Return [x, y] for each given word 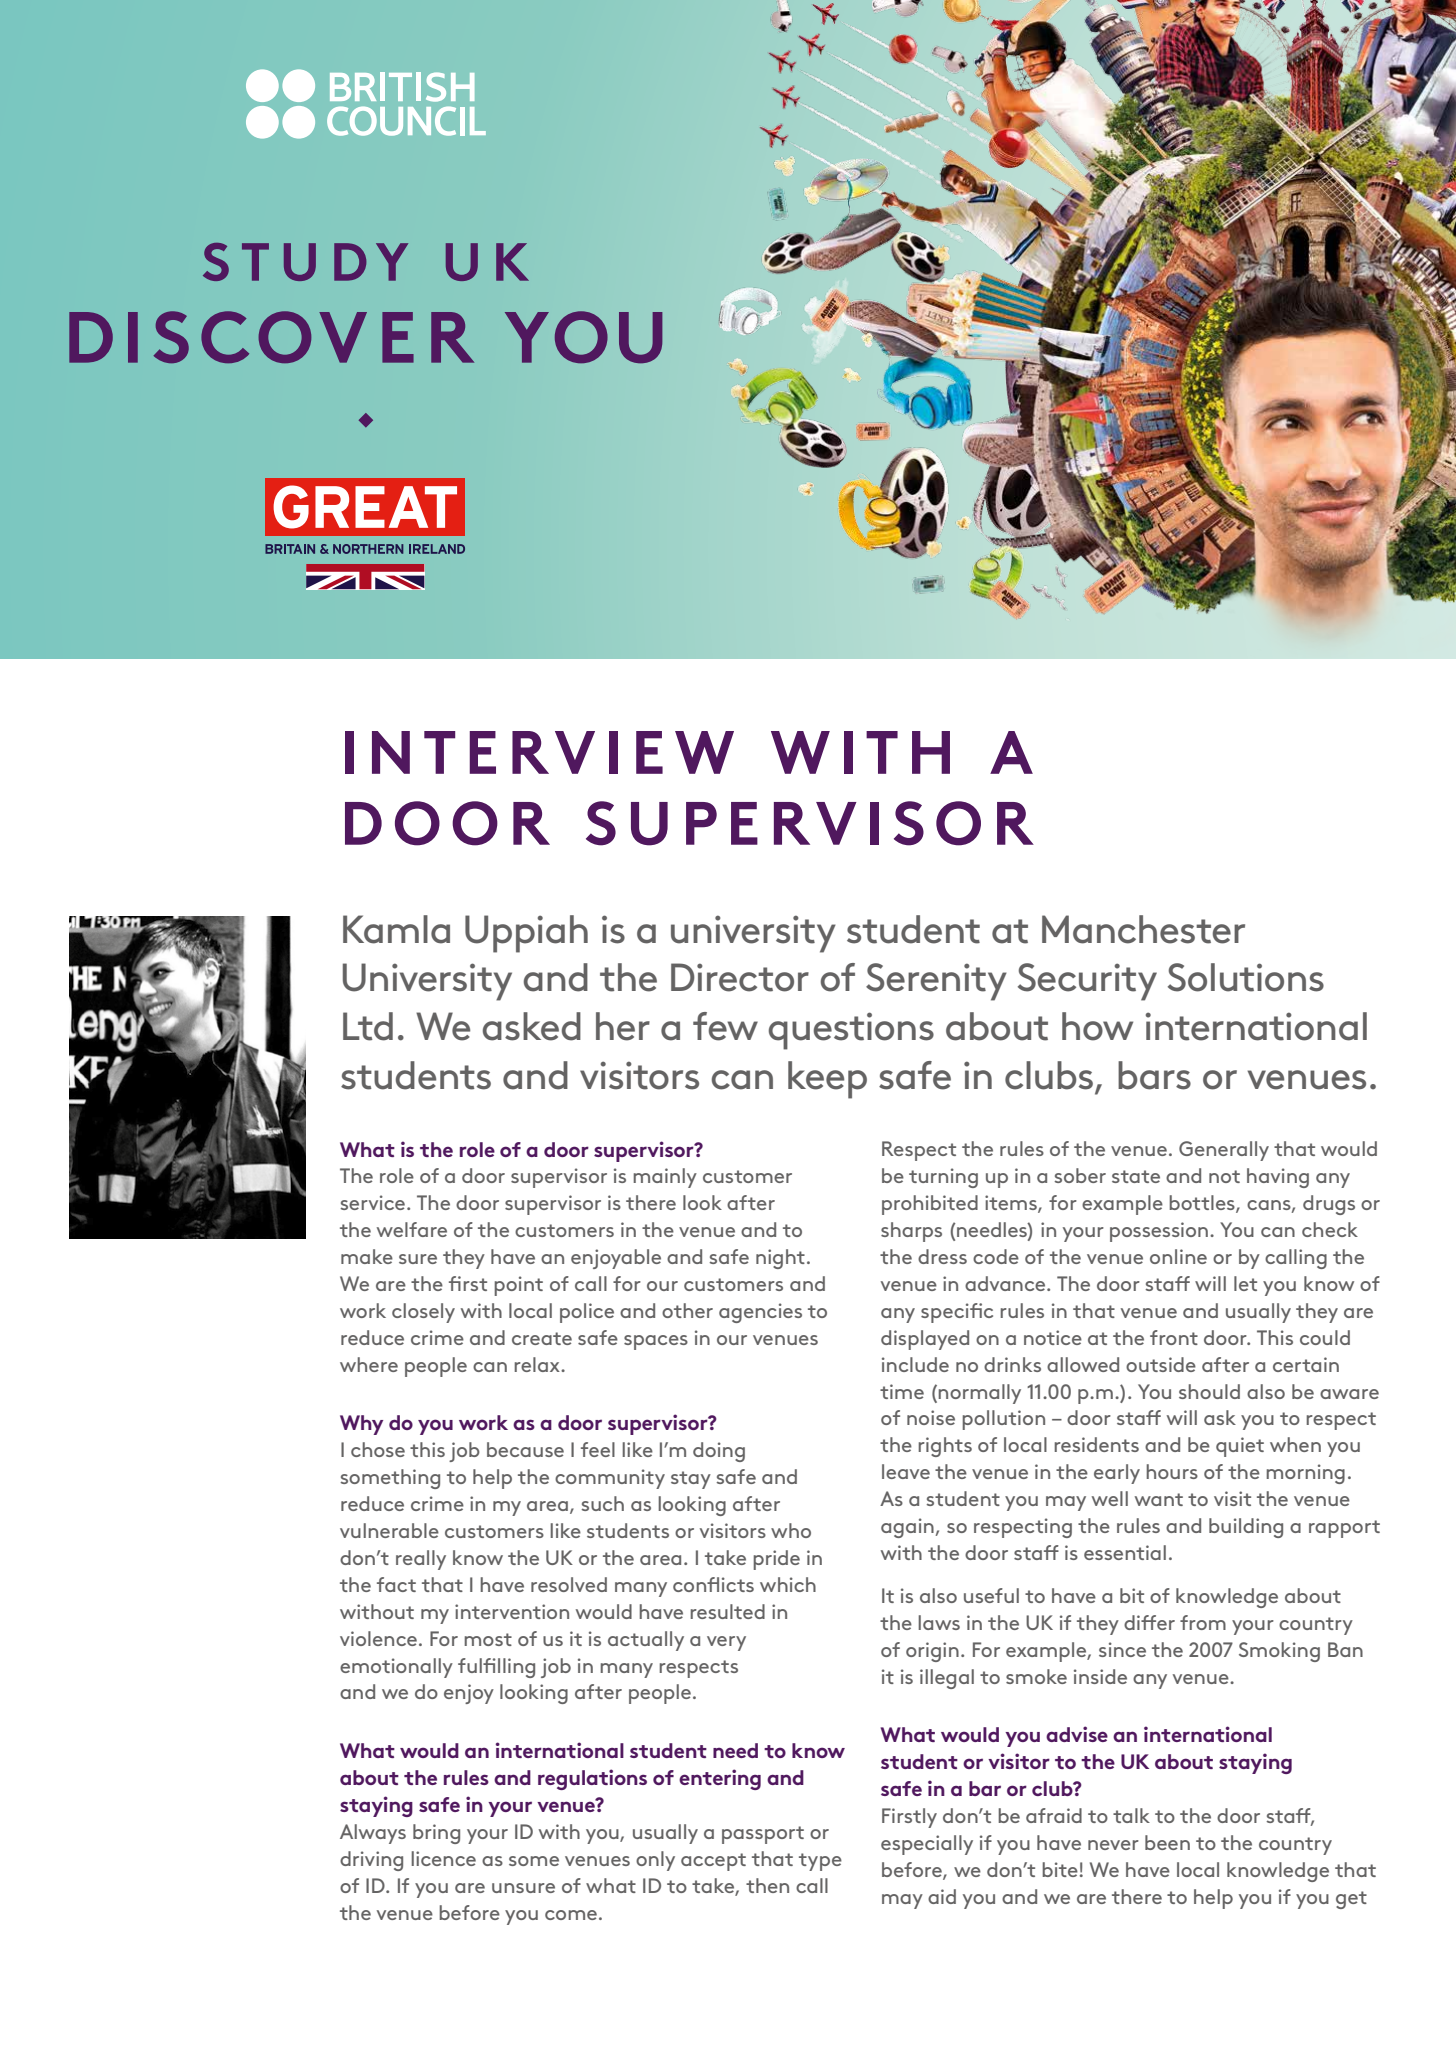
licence [443, 1858]
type [820, 1862]
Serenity [936, 982]
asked [532, 1026]
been [1167, 1842]
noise [931, 1417]
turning [943, 1178]
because [525, 1449]
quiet [1240, 1447]
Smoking [1279, 1652]
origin [932, 1652]
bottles [1203, 1204]
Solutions [1246, 977]
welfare [412, 1229]
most [488, 1639]
